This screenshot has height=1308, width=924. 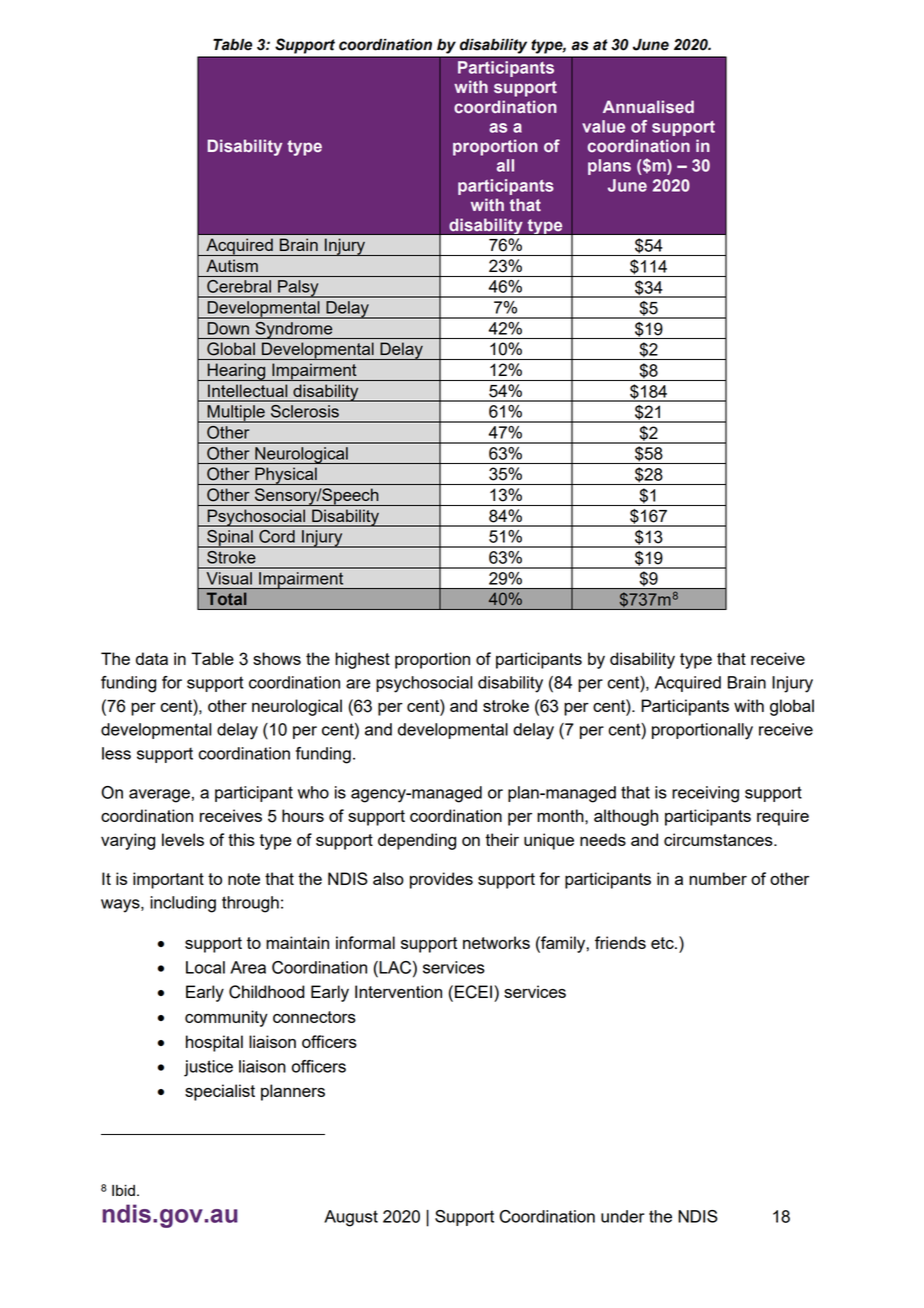 What do you see at coordinates (286, 476) in the screenshot?
I see `Physical` at bounding box center [286, 476].
